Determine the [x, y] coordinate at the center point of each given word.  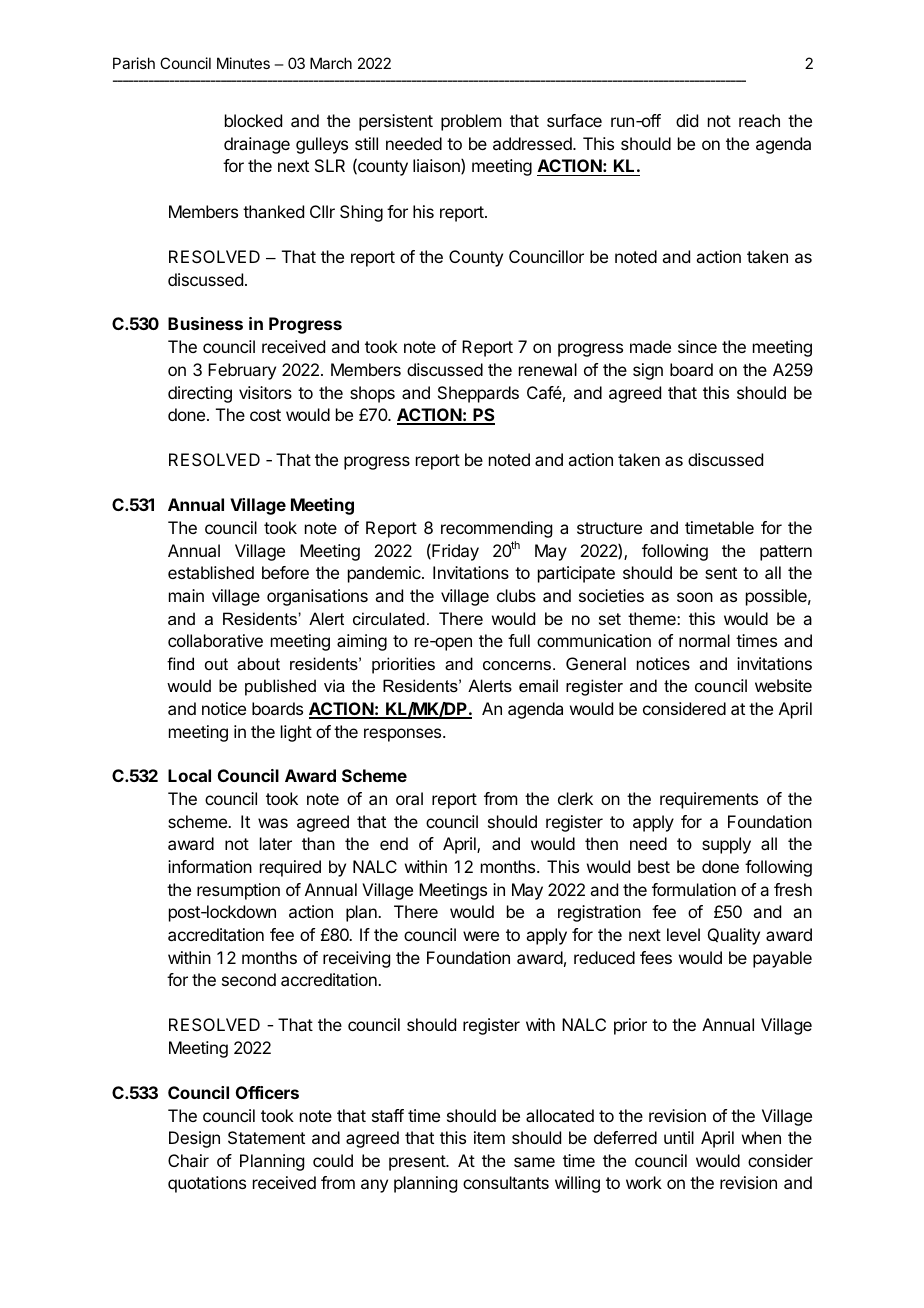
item [489, 1137]
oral [409, 798]
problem [471, 122]
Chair [188, 1160]
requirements [709, 800]
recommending [496, 529]
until [679, 1137]
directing [200, 394]
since [697, 346]
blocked [253, 120]
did [687, 120]
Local [189, 775]
